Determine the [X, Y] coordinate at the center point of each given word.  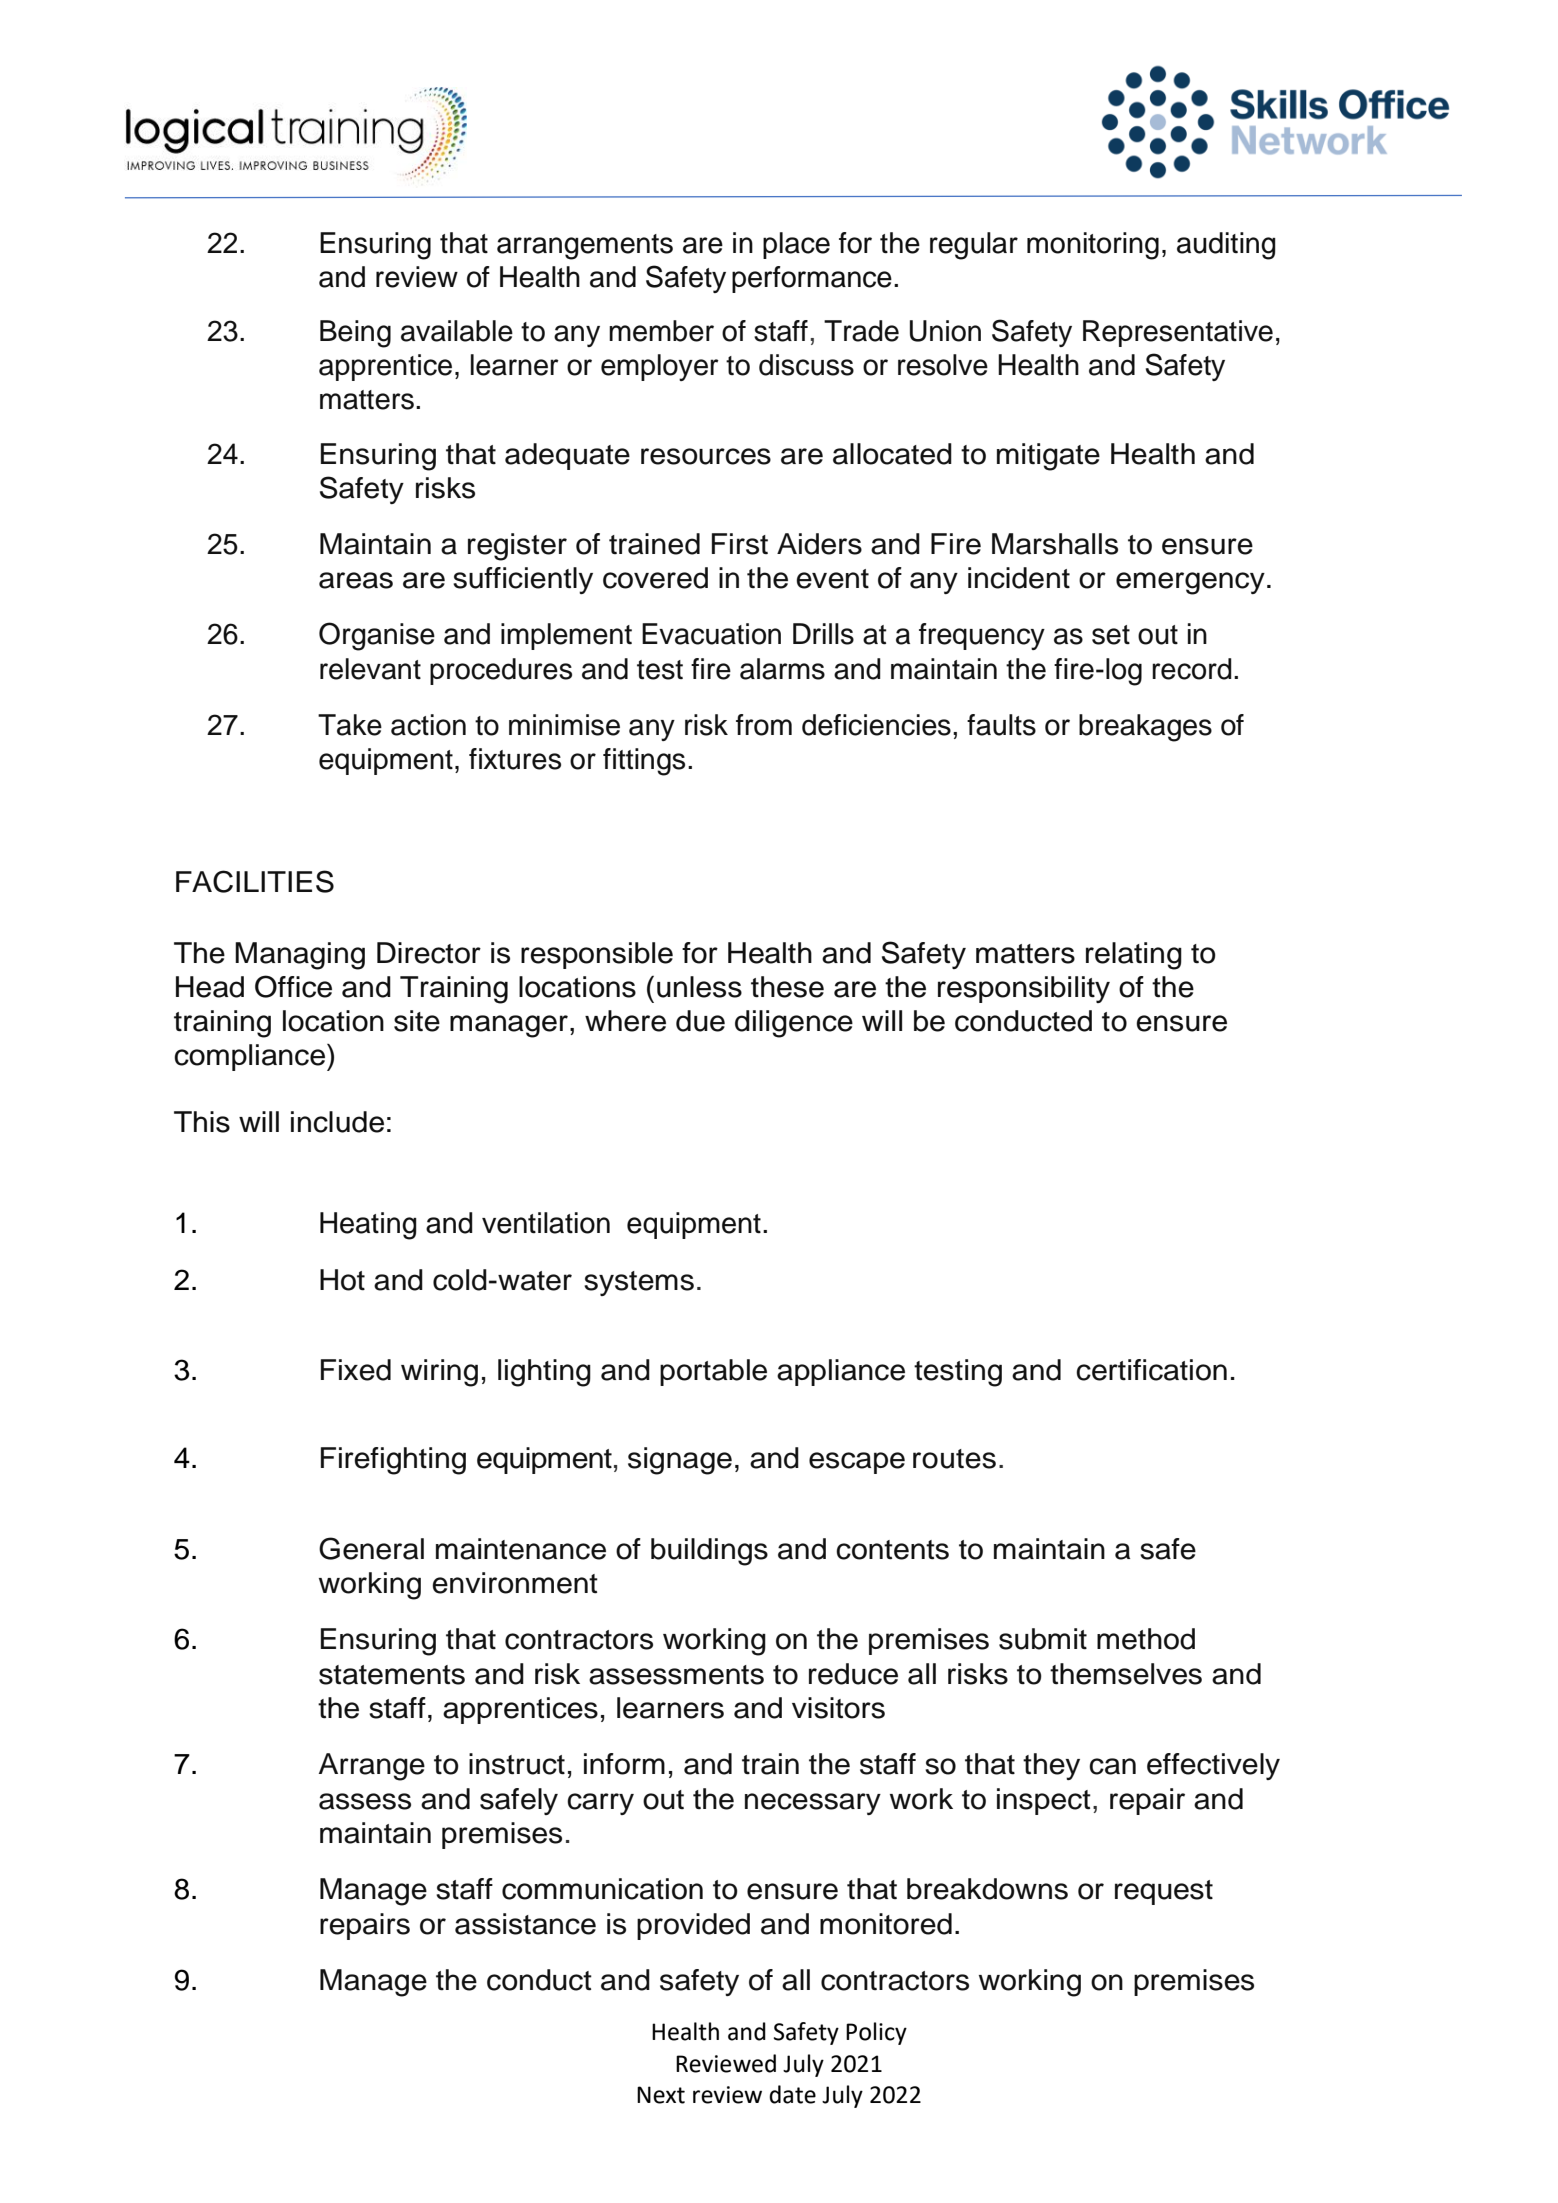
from [764, 725]
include [337, 1122]
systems [639, 1283]
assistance [525, 1924]
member [661, 331]
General [371, 1548]
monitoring [1093, 246]
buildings [709, 1552]
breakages [1145, 728]
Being [355, 334]
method [1146, 1639]
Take [350, 725]
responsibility [1024, 989]
